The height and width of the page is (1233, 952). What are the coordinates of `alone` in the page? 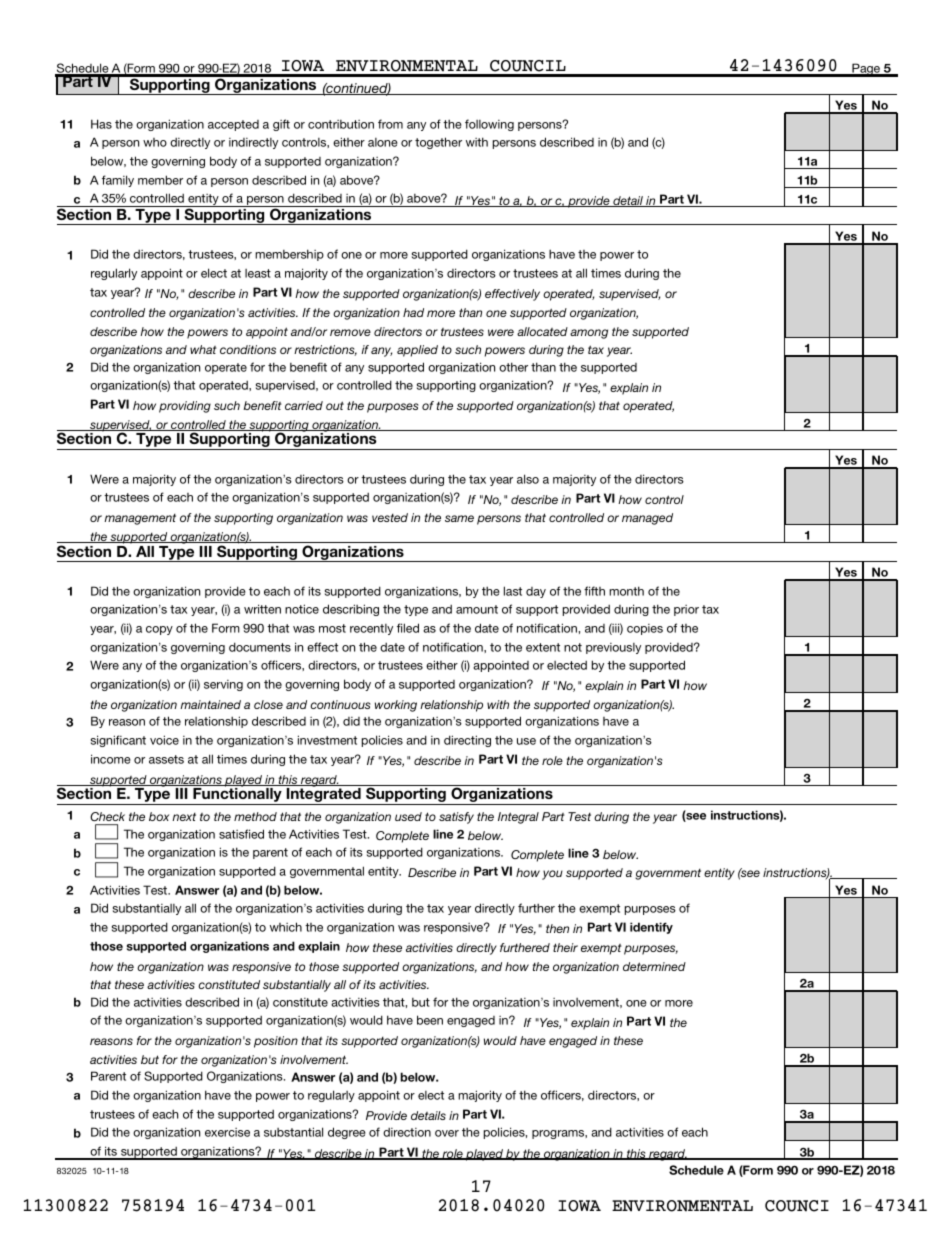 It's located at (383, 142).
